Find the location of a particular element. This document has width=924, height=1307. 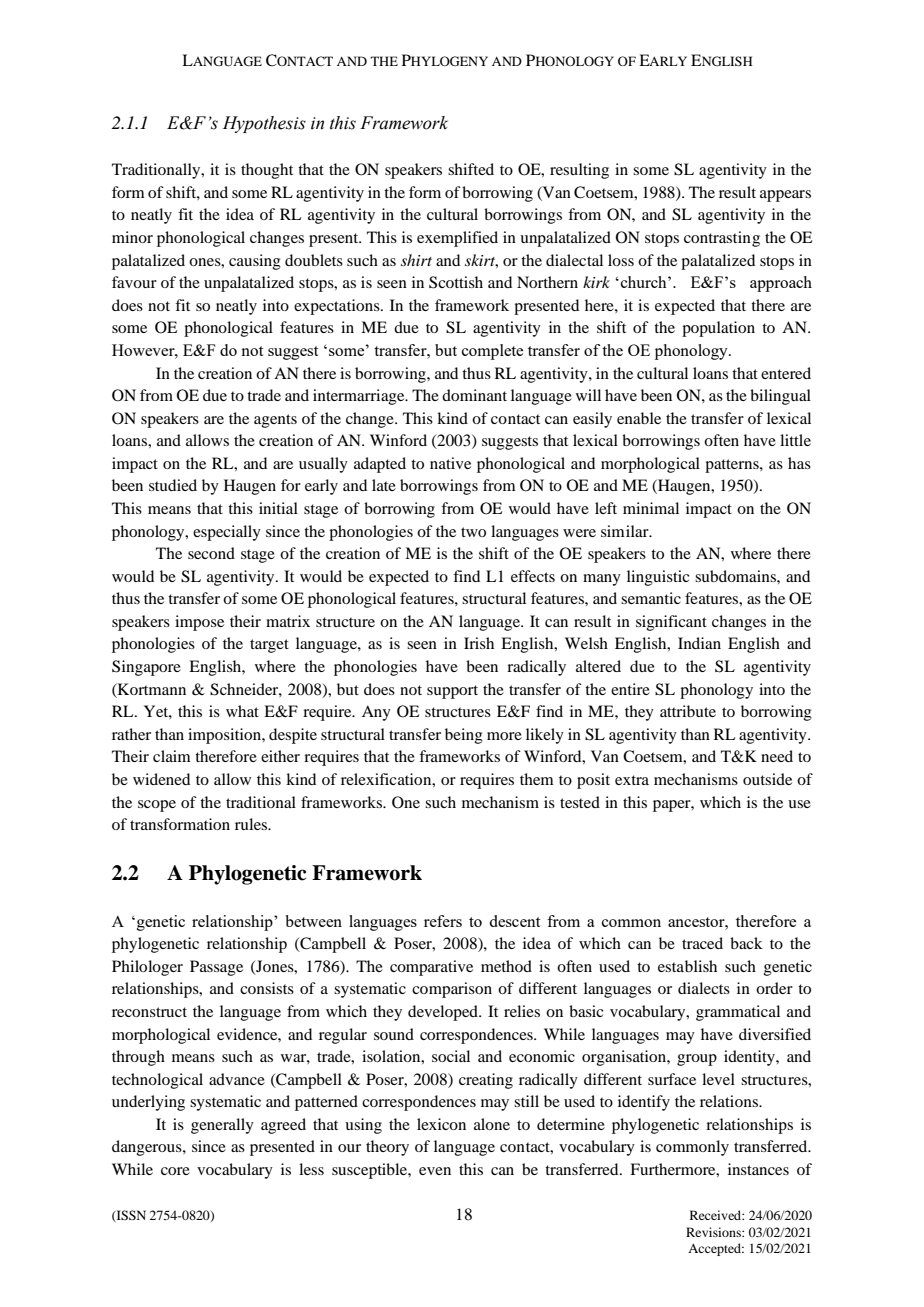

traced is located at coordinates (702, 943).
